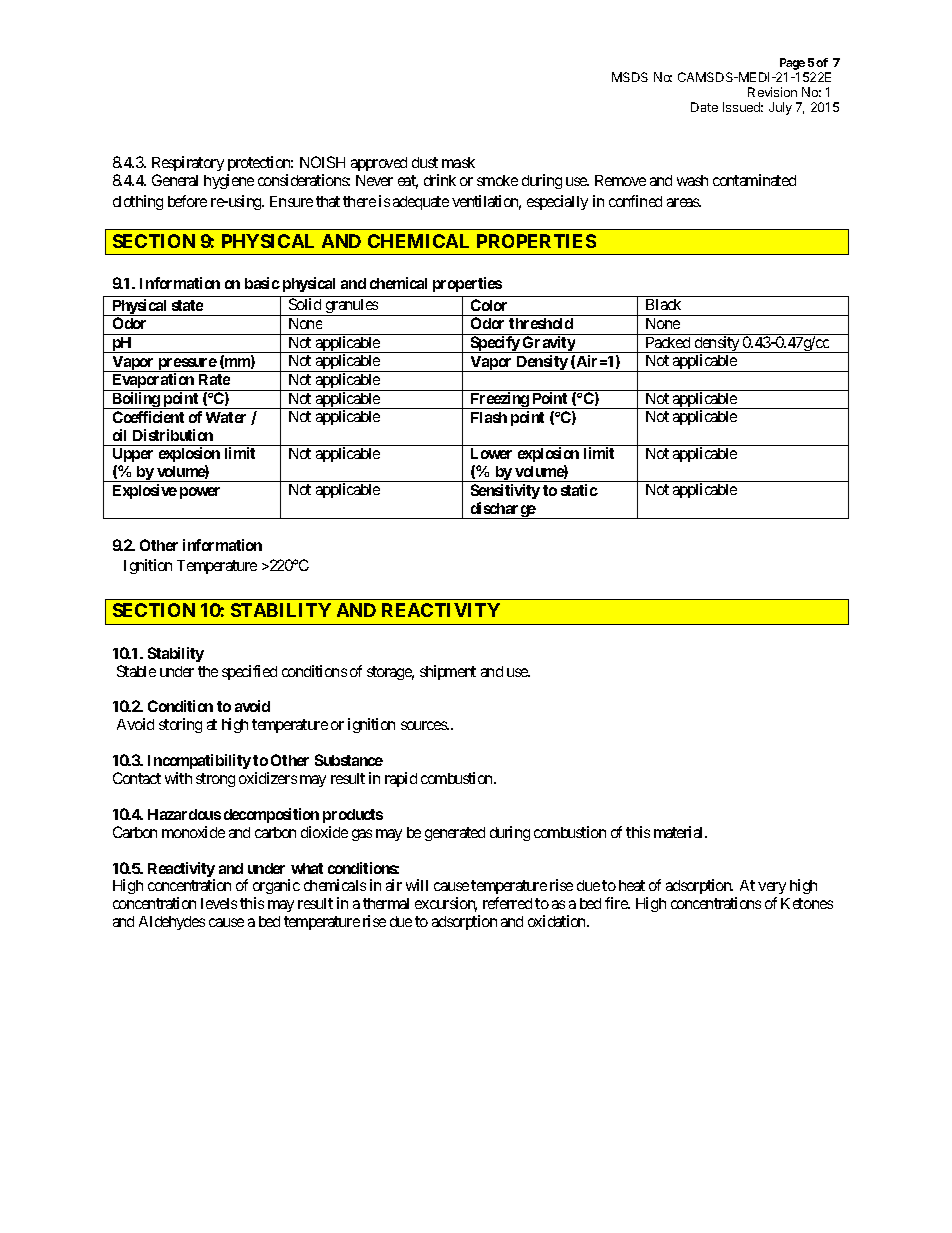  I want to click on Respiratory, so click(188, 163).
